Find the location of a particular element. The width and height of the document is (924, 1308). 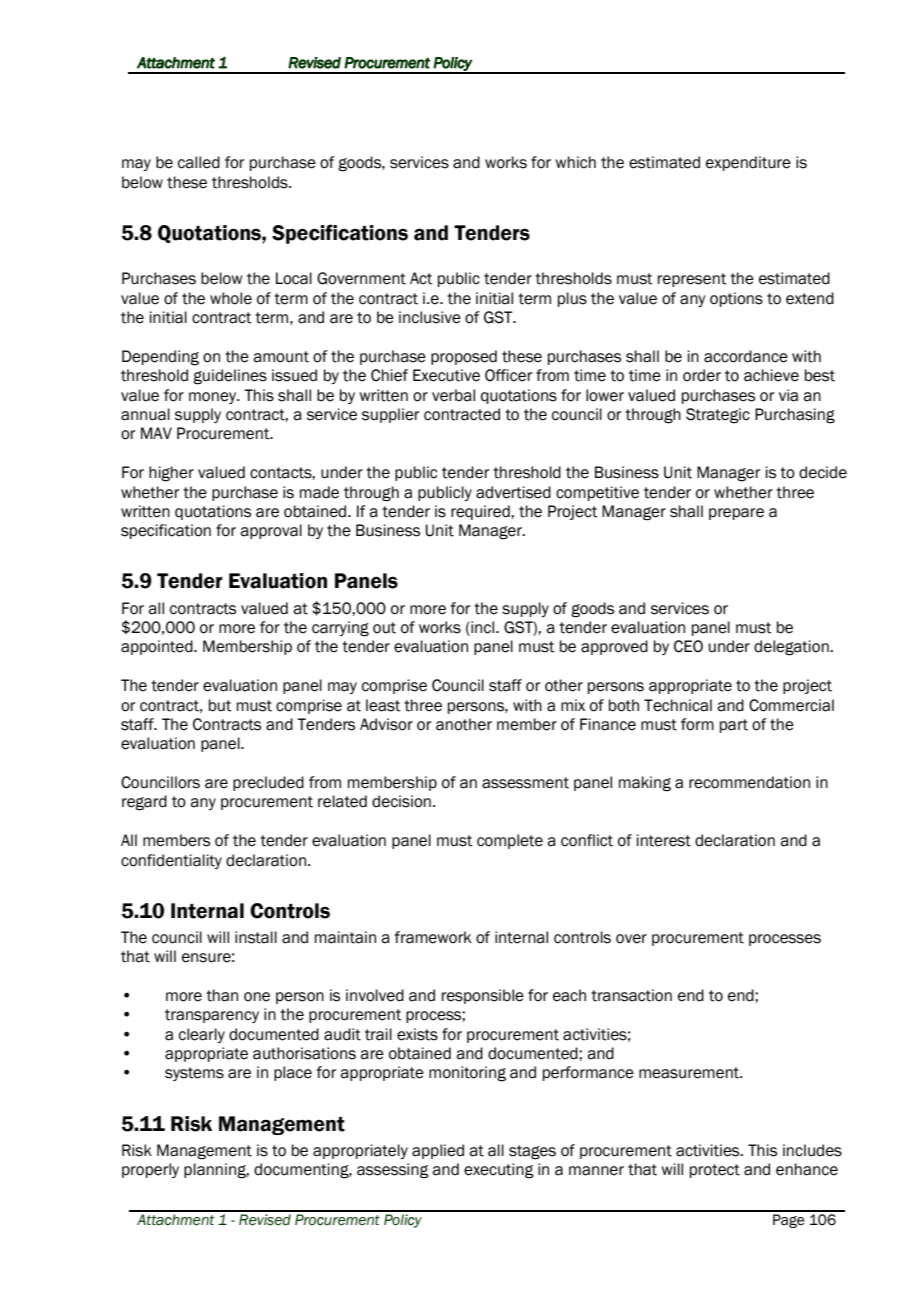

which is located at coordinates (576, 162).
